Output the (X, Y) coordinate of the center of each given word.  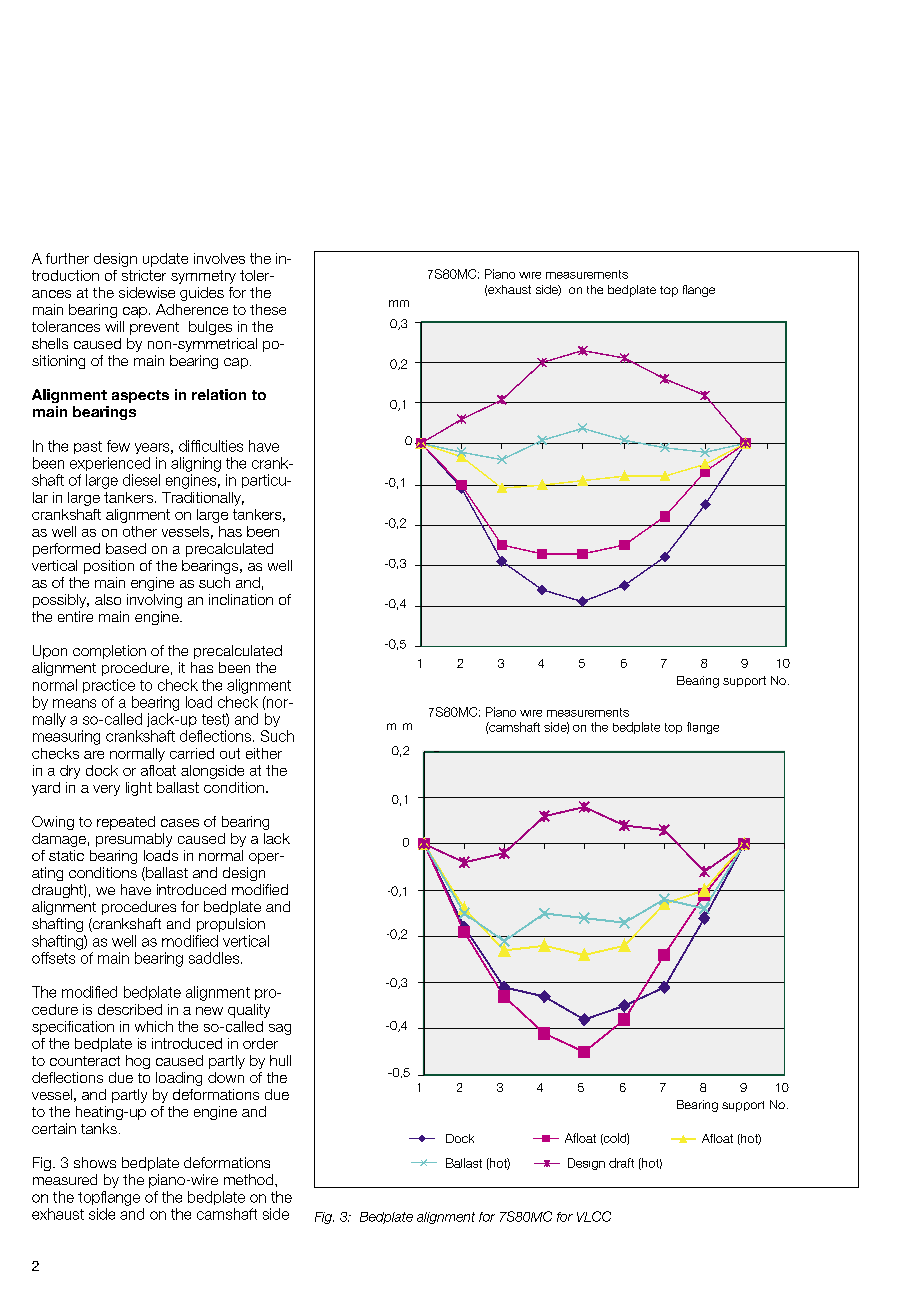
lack (277, 838)
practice (109, 686)
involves (219, 258)
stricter (144, 275)
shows (95, 1162)
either (264, 753)
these (268, 309)
